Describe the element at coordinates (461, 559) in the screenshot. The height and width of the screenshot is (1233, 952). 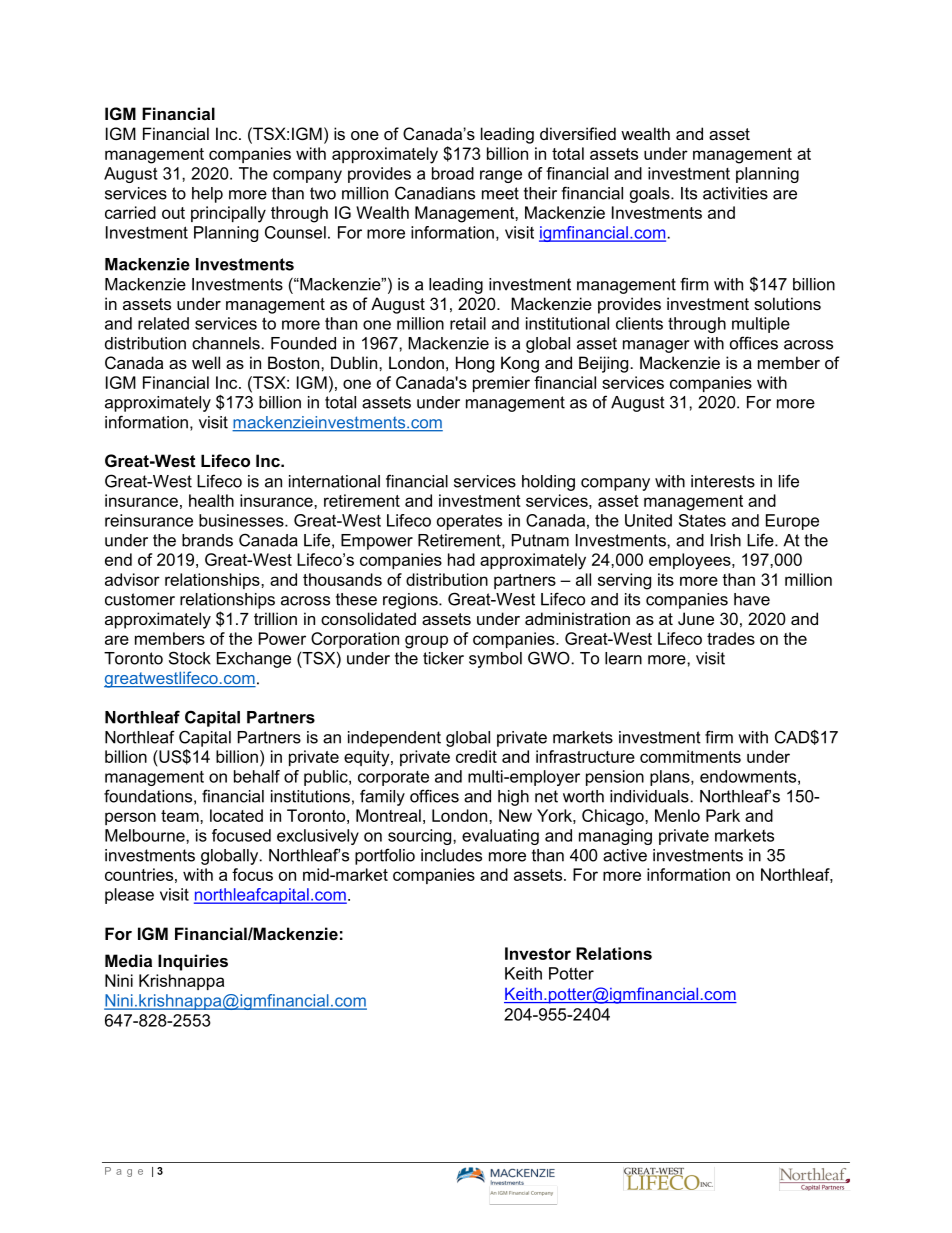
I see `had` at that location.
